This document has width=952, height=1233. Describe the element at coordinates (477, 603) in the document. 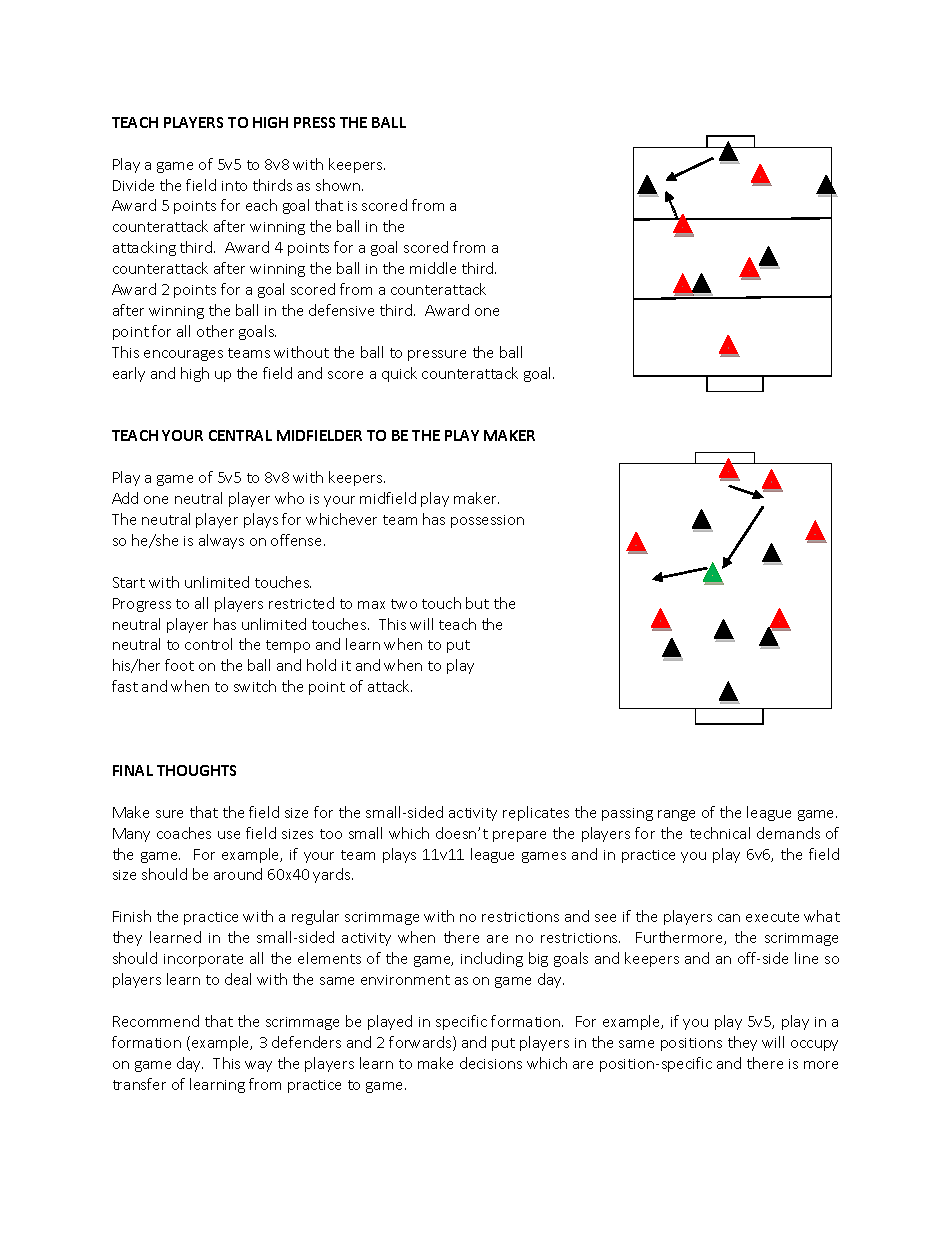

I see `but` at that location.
